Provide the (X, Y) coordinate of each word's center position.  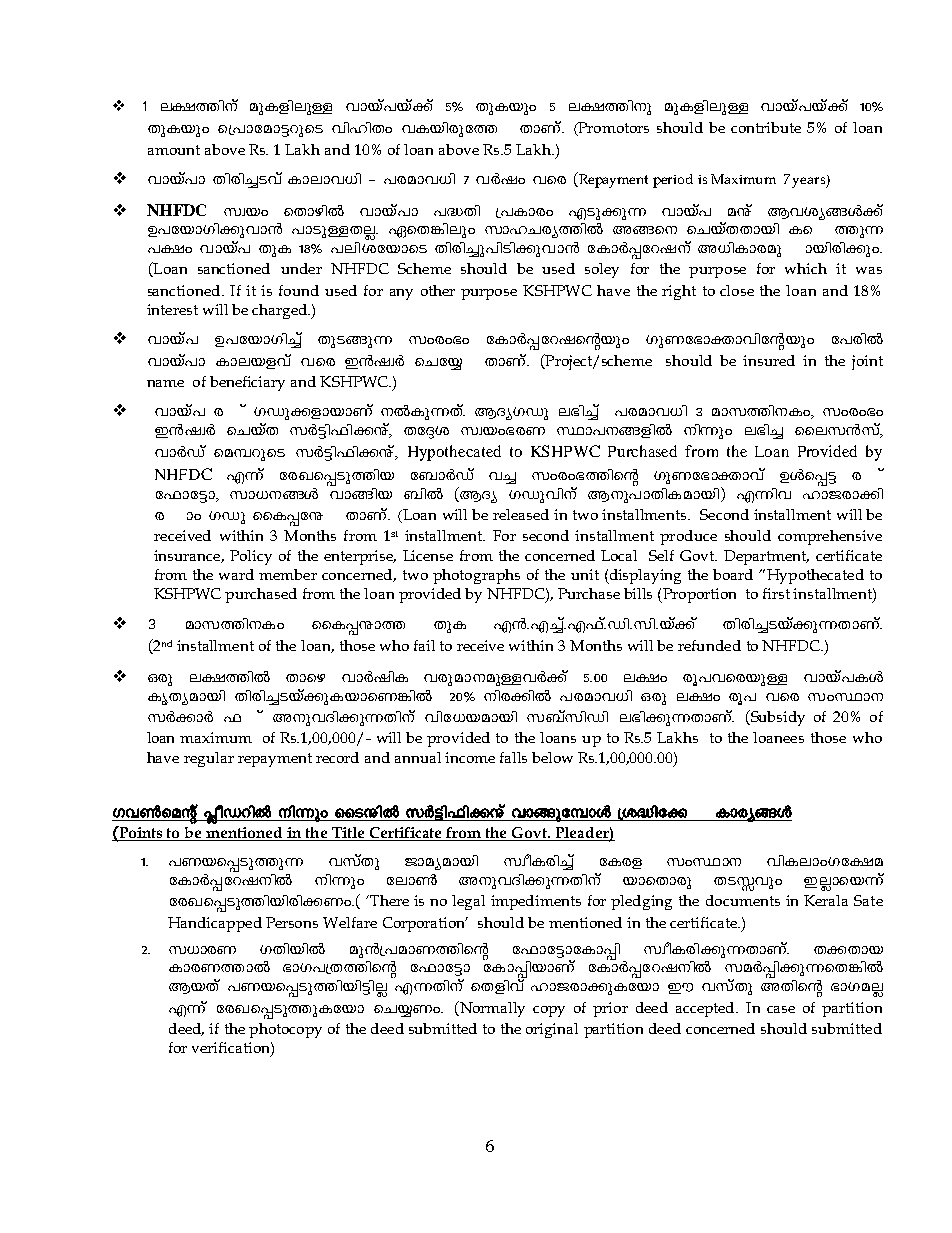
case (781, 1009)
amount (174, 150)
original (552, 1030)
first (776, 593)
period (673, 181)
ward (236, 574)
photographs (476, 576)
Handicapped (215, 924)
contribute (766, 127)
